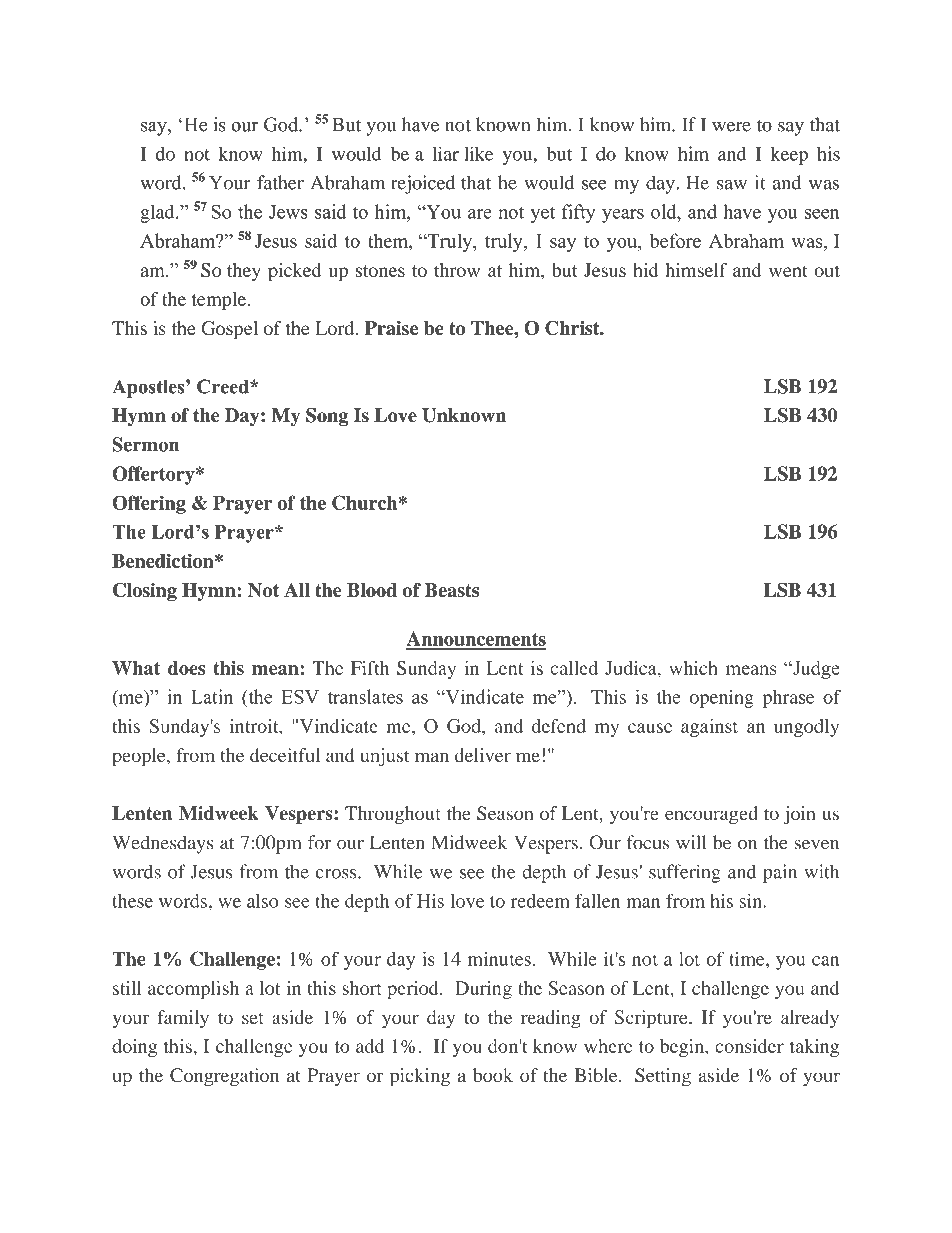  What do you see at coordinates (478, 153) in the document?
I see `like` at bounding box center [478, 153].
